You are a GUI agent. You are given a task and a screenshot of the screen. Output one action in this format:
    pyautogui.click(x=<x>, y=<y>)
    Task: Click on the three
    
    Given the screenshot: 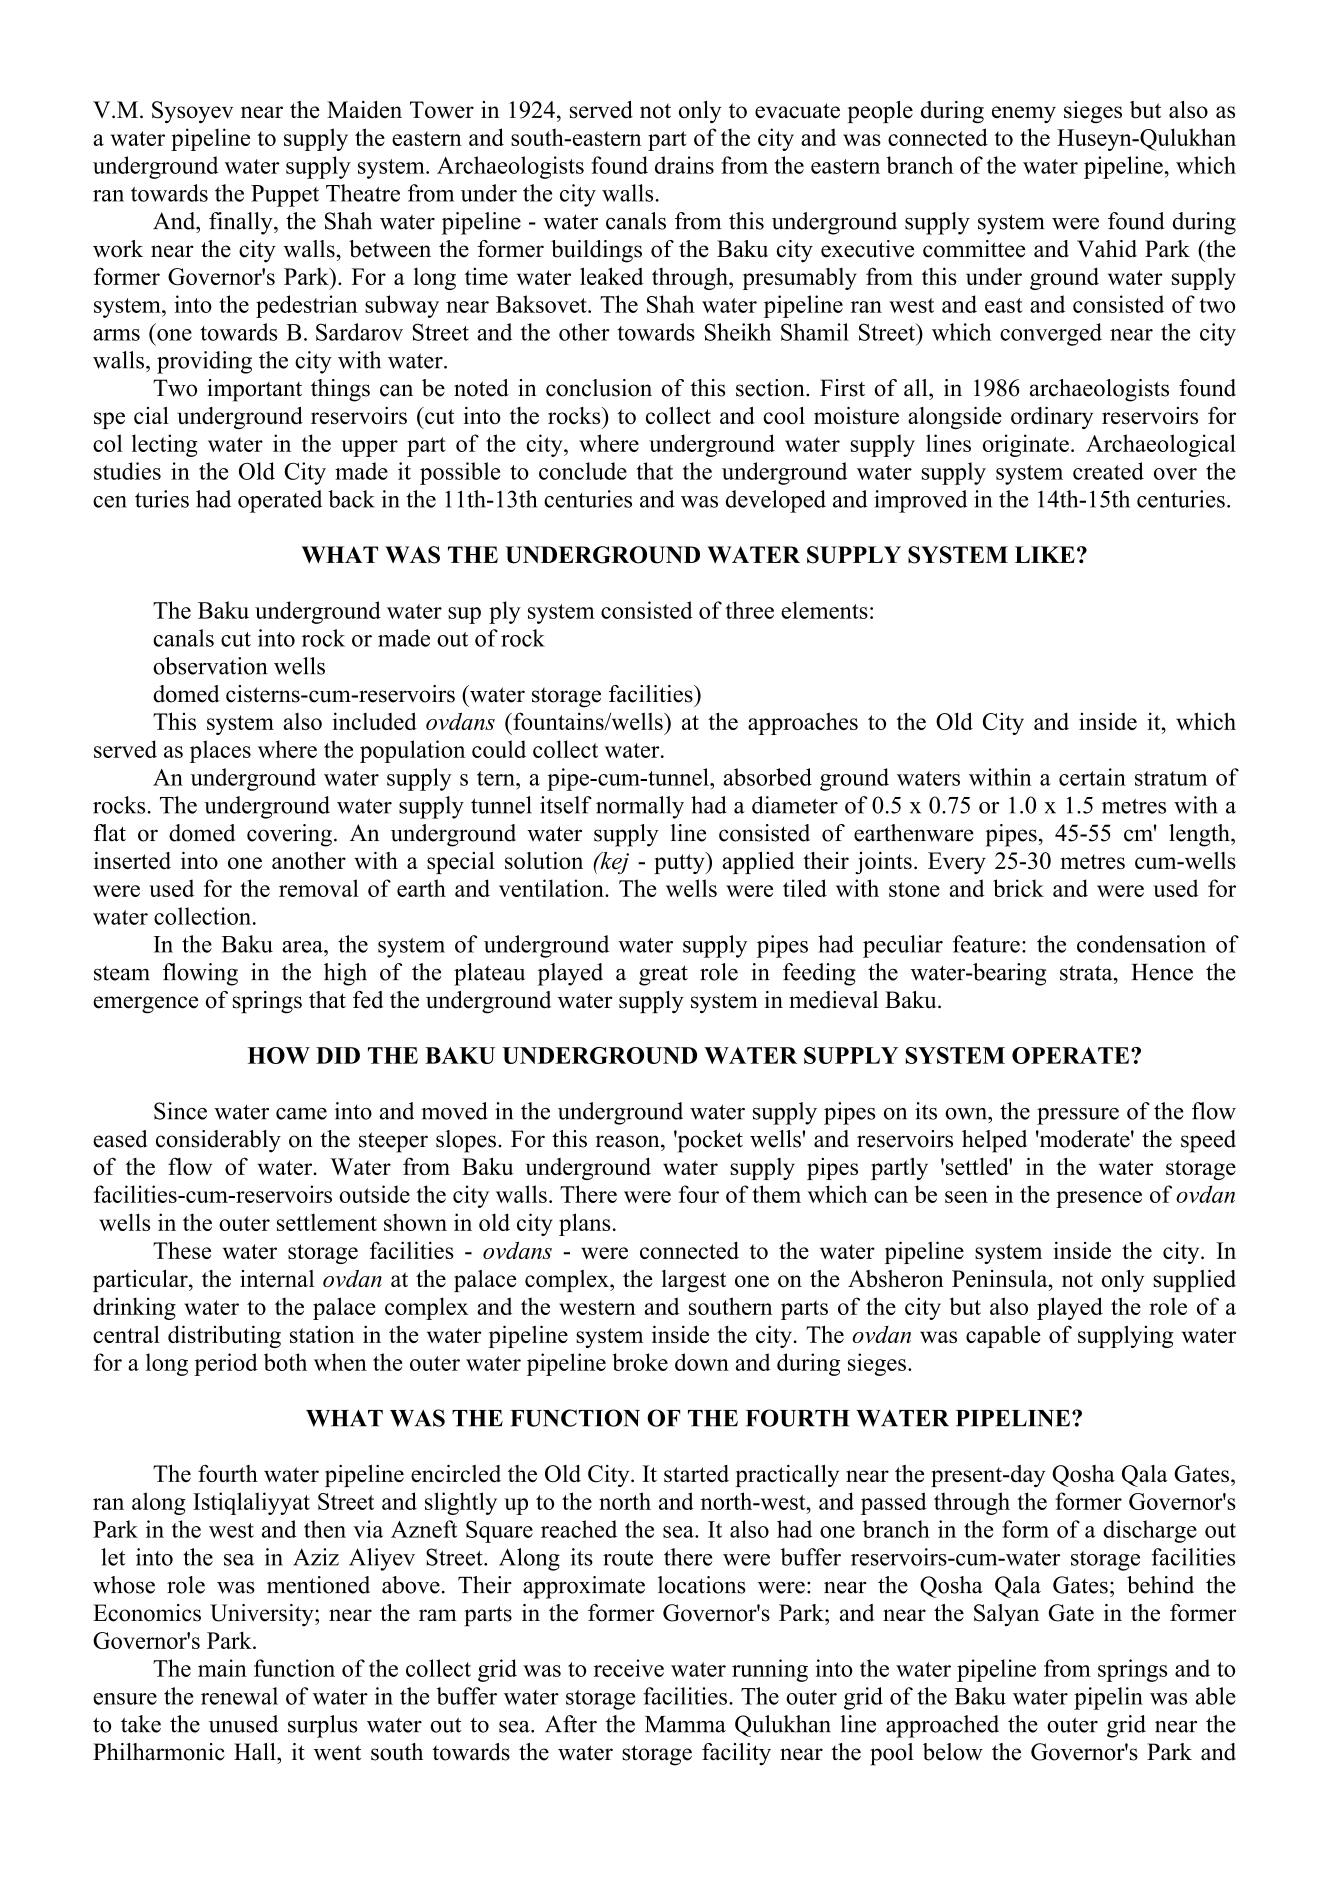 What is the action you would take?
    pyautogui.click(x=750, y=610)
